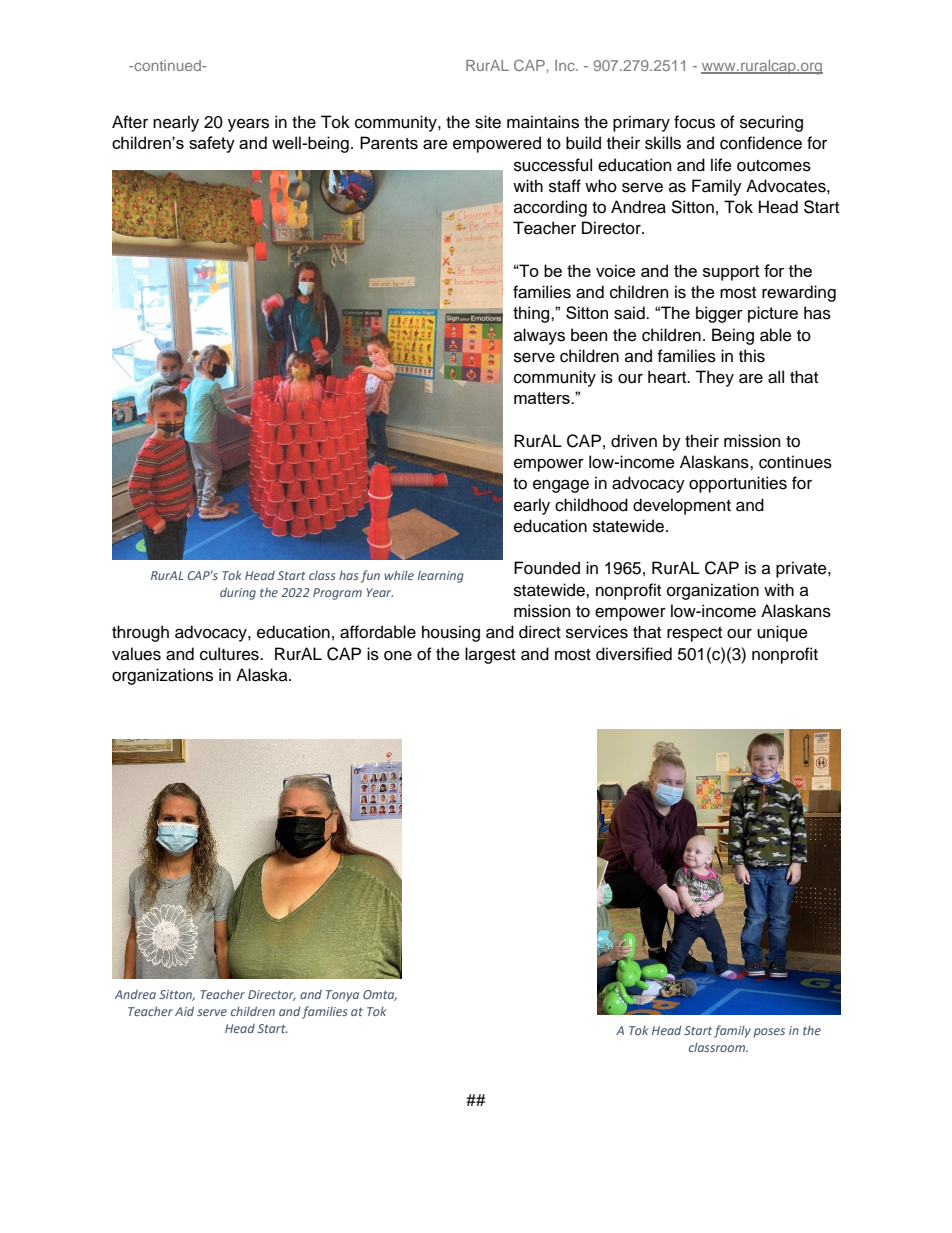  I want to click on poses, so click(769, 1033).
